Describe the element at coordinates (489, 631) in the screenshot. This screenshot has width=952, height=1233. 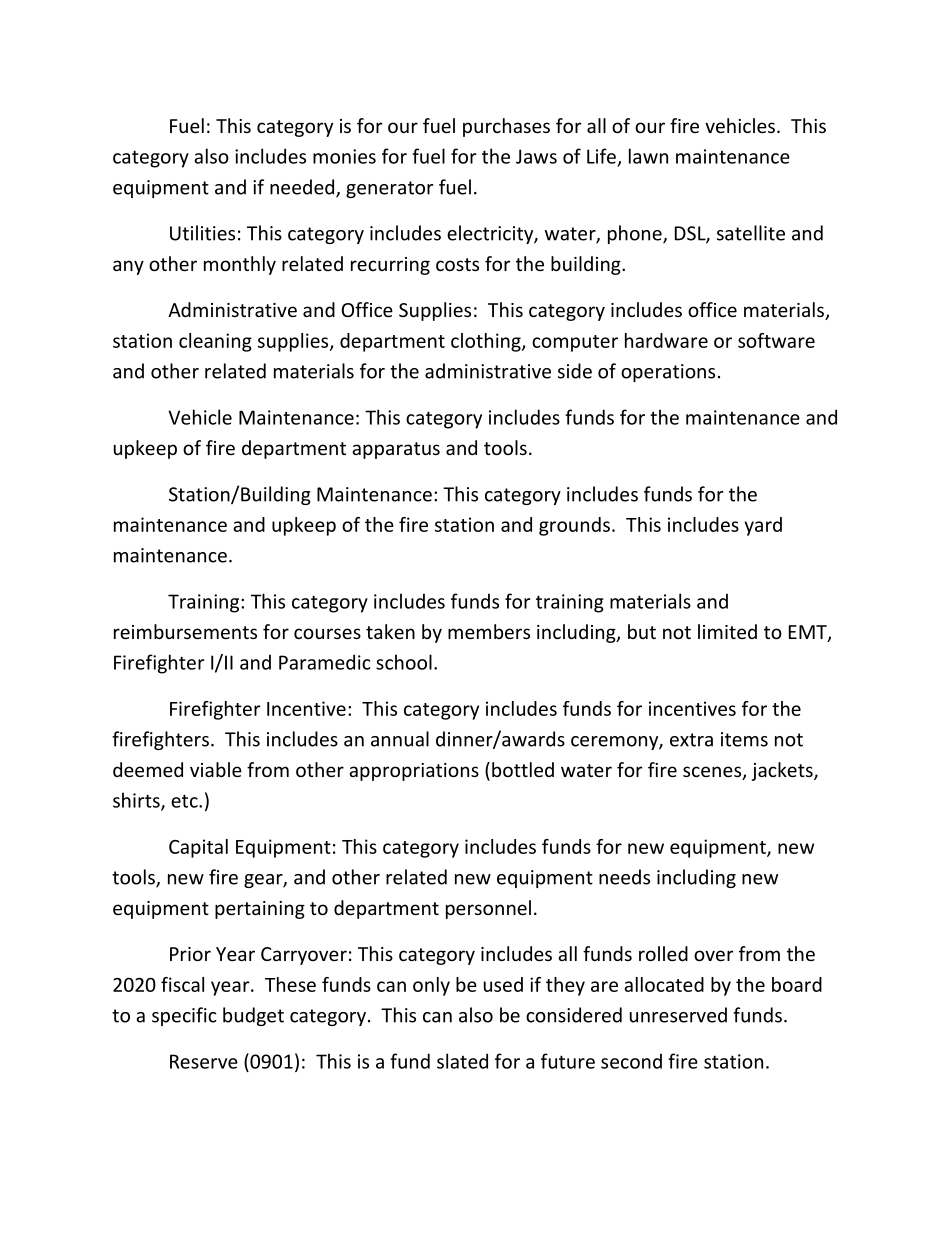
I see `members` at that location.
